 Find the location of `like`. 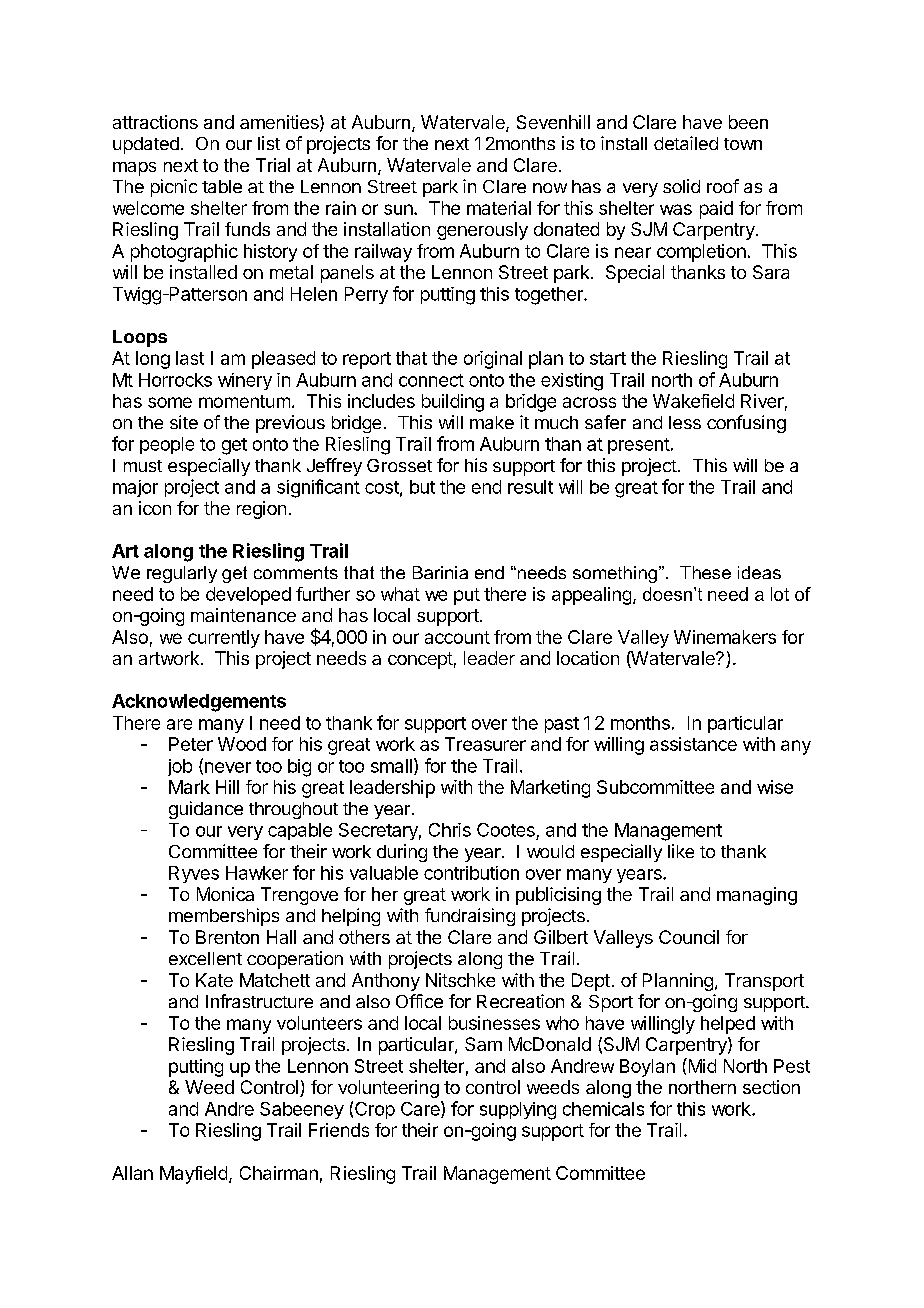

like is located at coordinates (681, 851).
